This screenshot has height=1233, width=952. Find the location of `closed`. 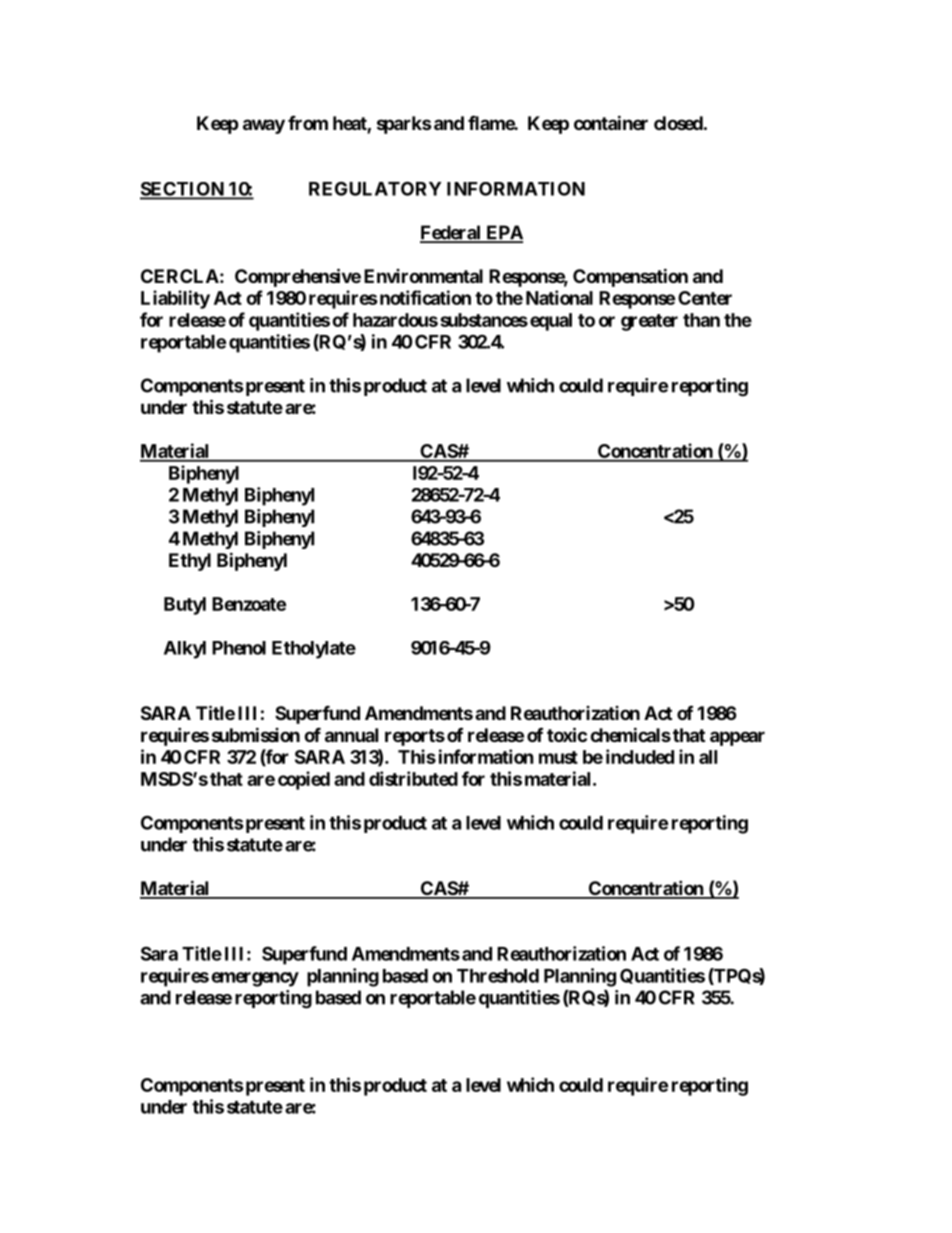

closed is located at coordinates (678, 123).
